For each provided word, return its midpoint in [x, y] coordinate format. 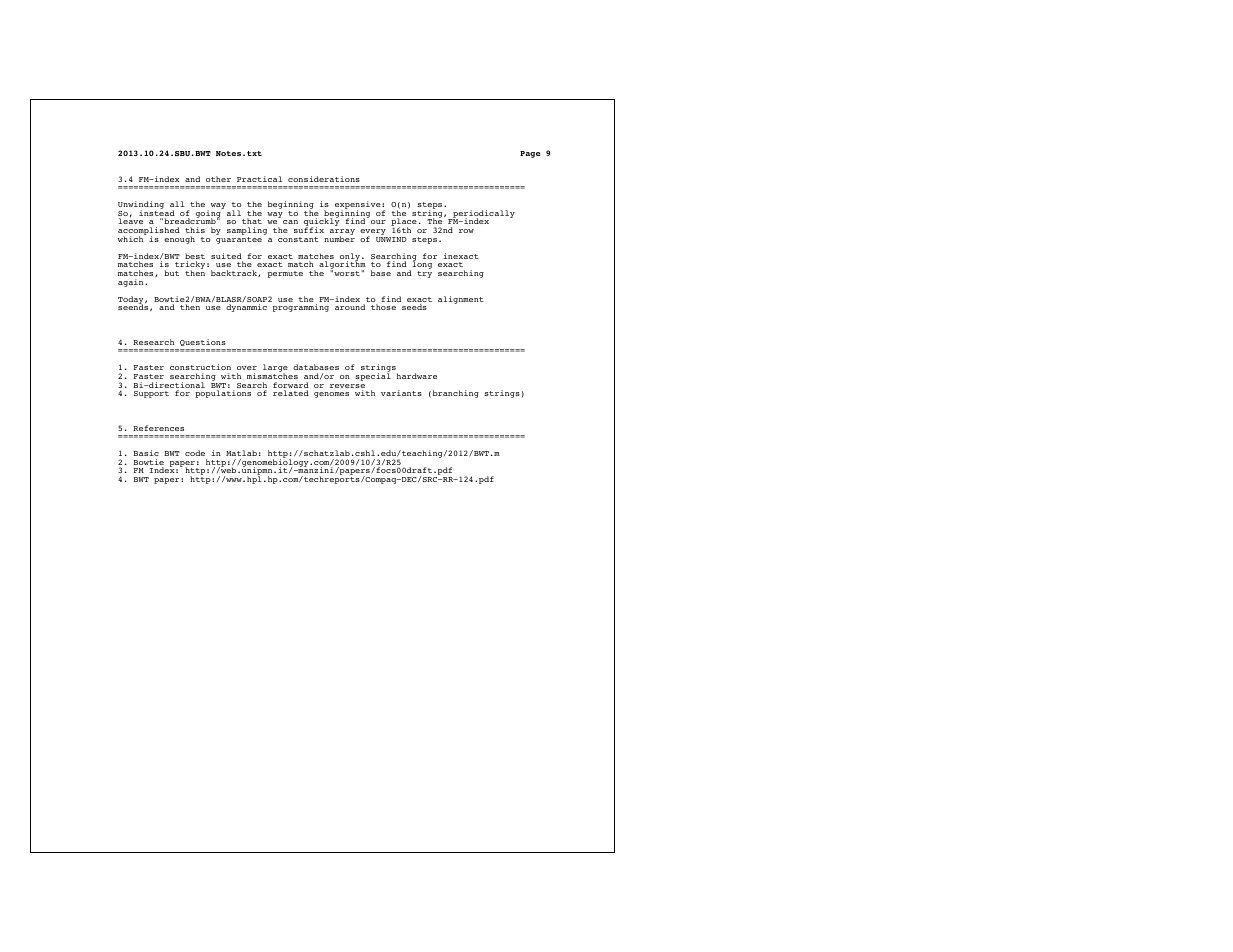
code [195, 453]
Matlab [241, 453]
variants [401, 393]
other [218, 179]
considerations [324, 179]
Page [530, 154]
